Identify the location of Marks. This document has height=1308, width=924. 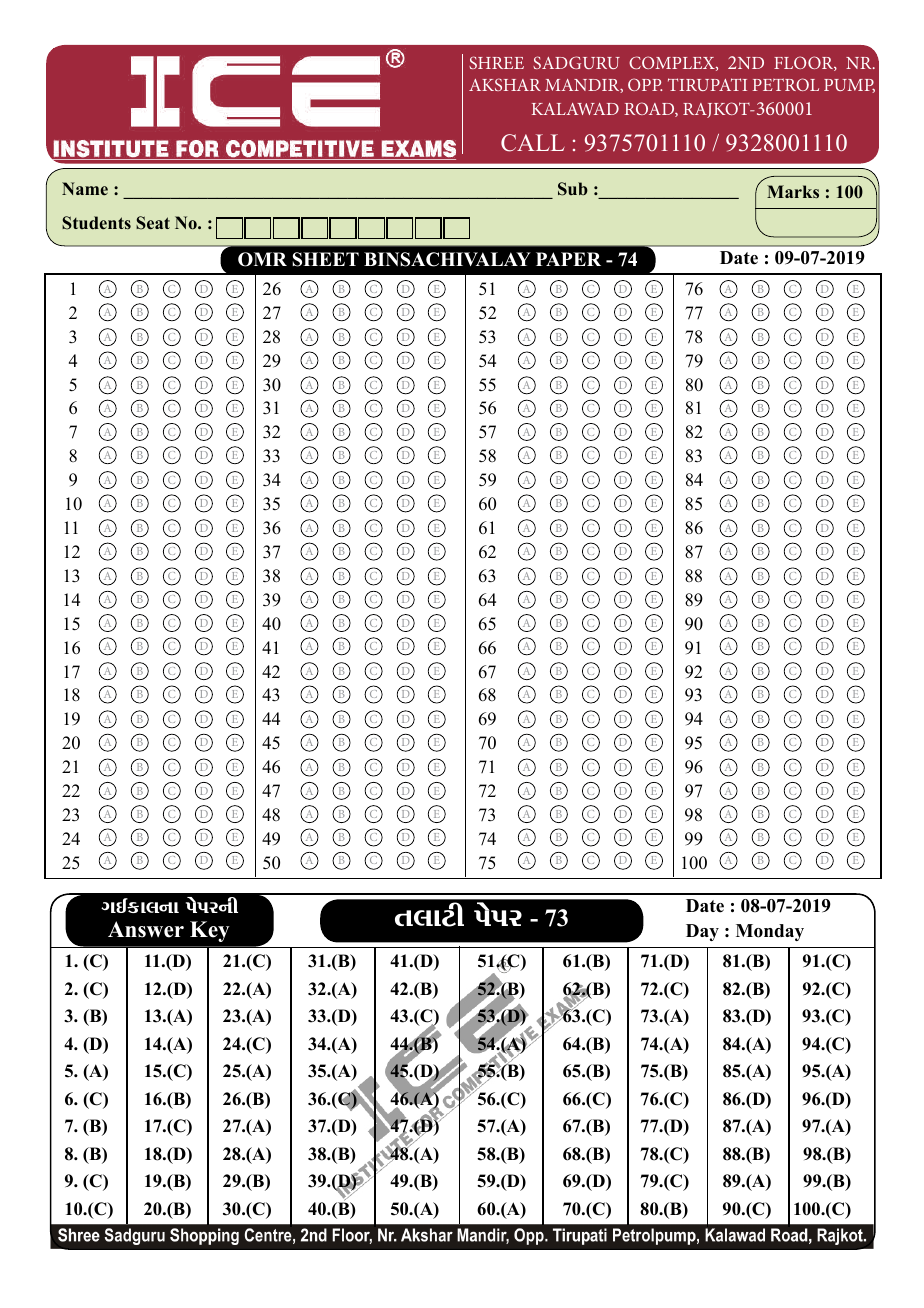
(793, 192).
